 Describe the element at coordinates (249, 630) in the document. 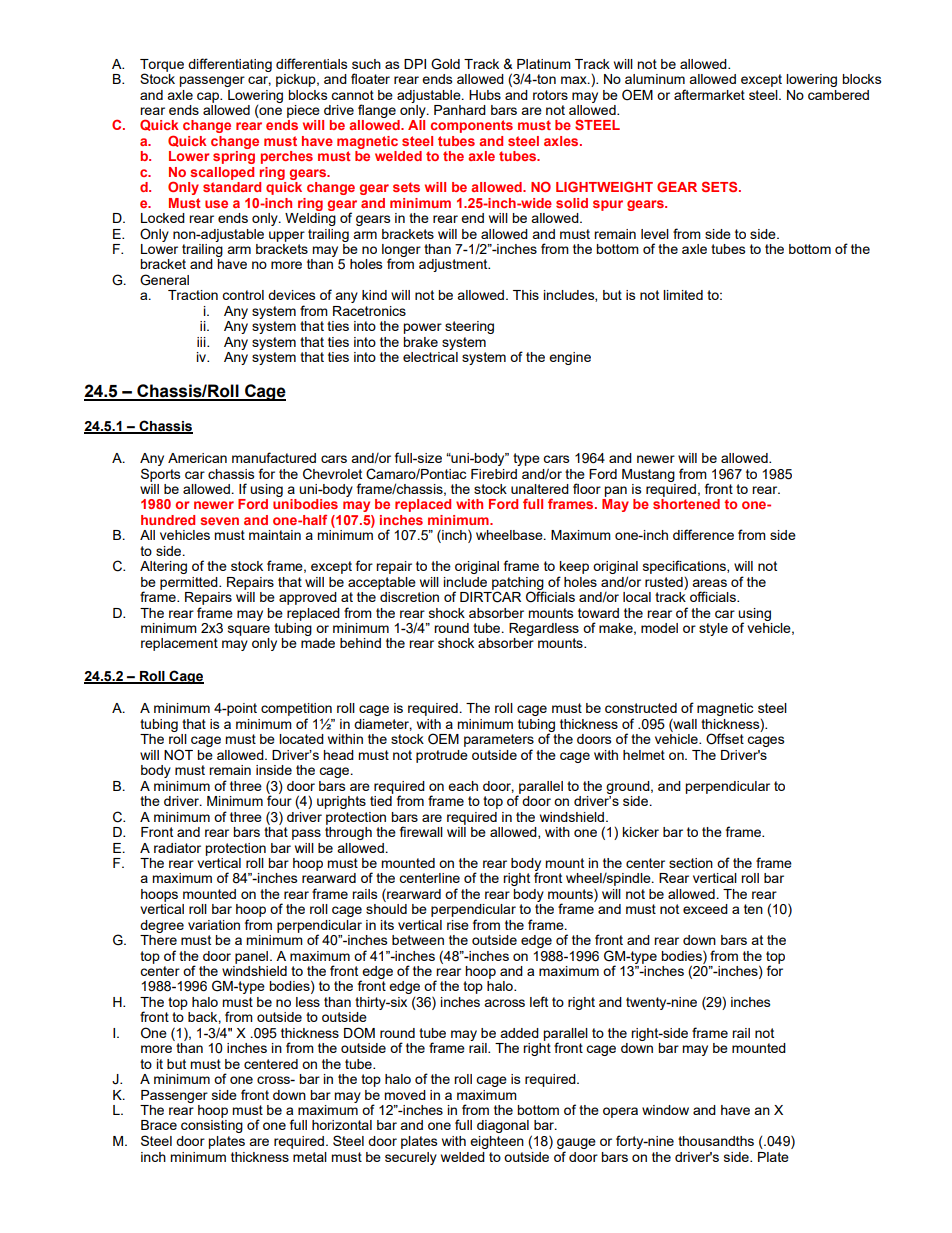

I see `square` at that location.
